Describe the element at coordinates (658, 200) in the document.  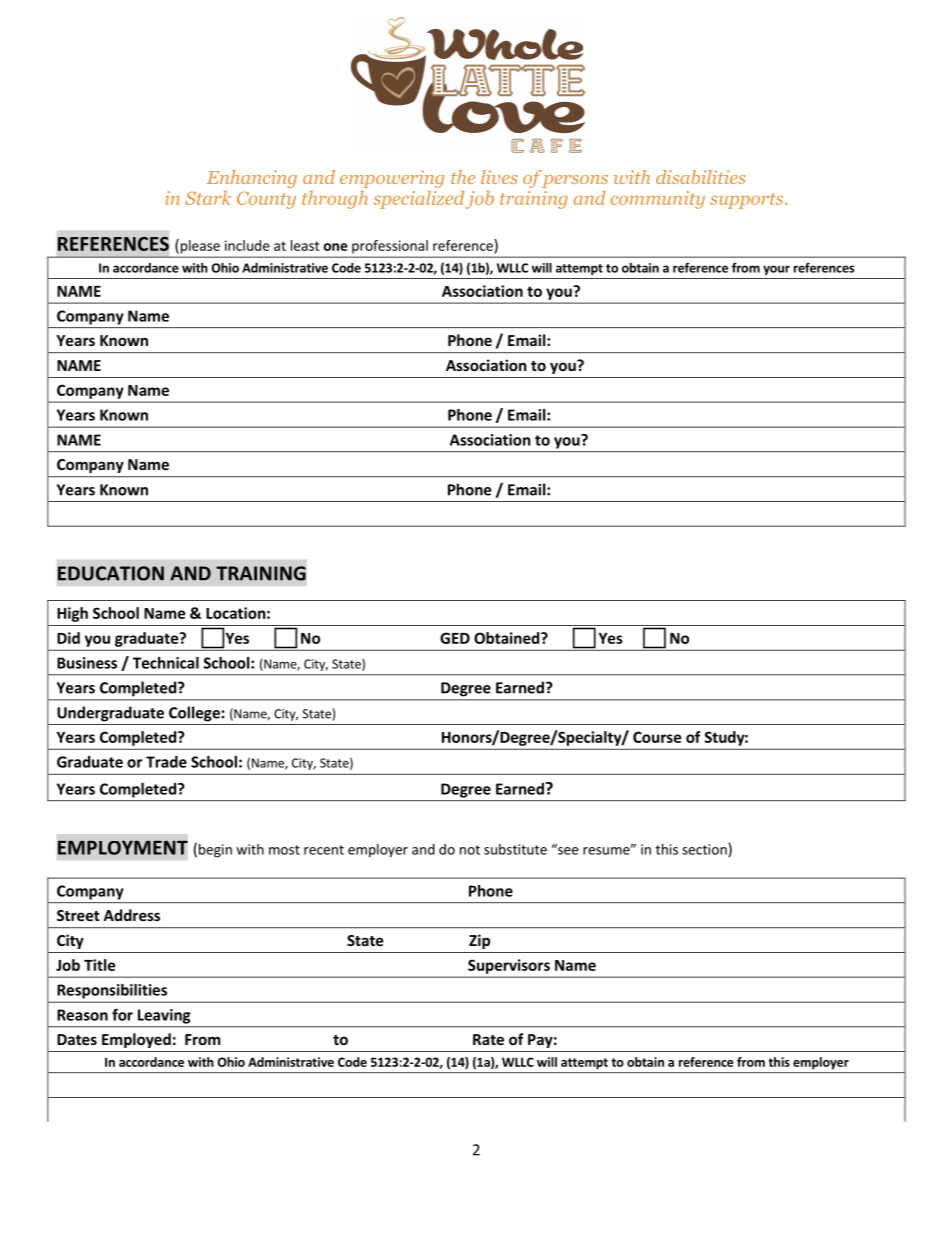
I see `community` at that location.
